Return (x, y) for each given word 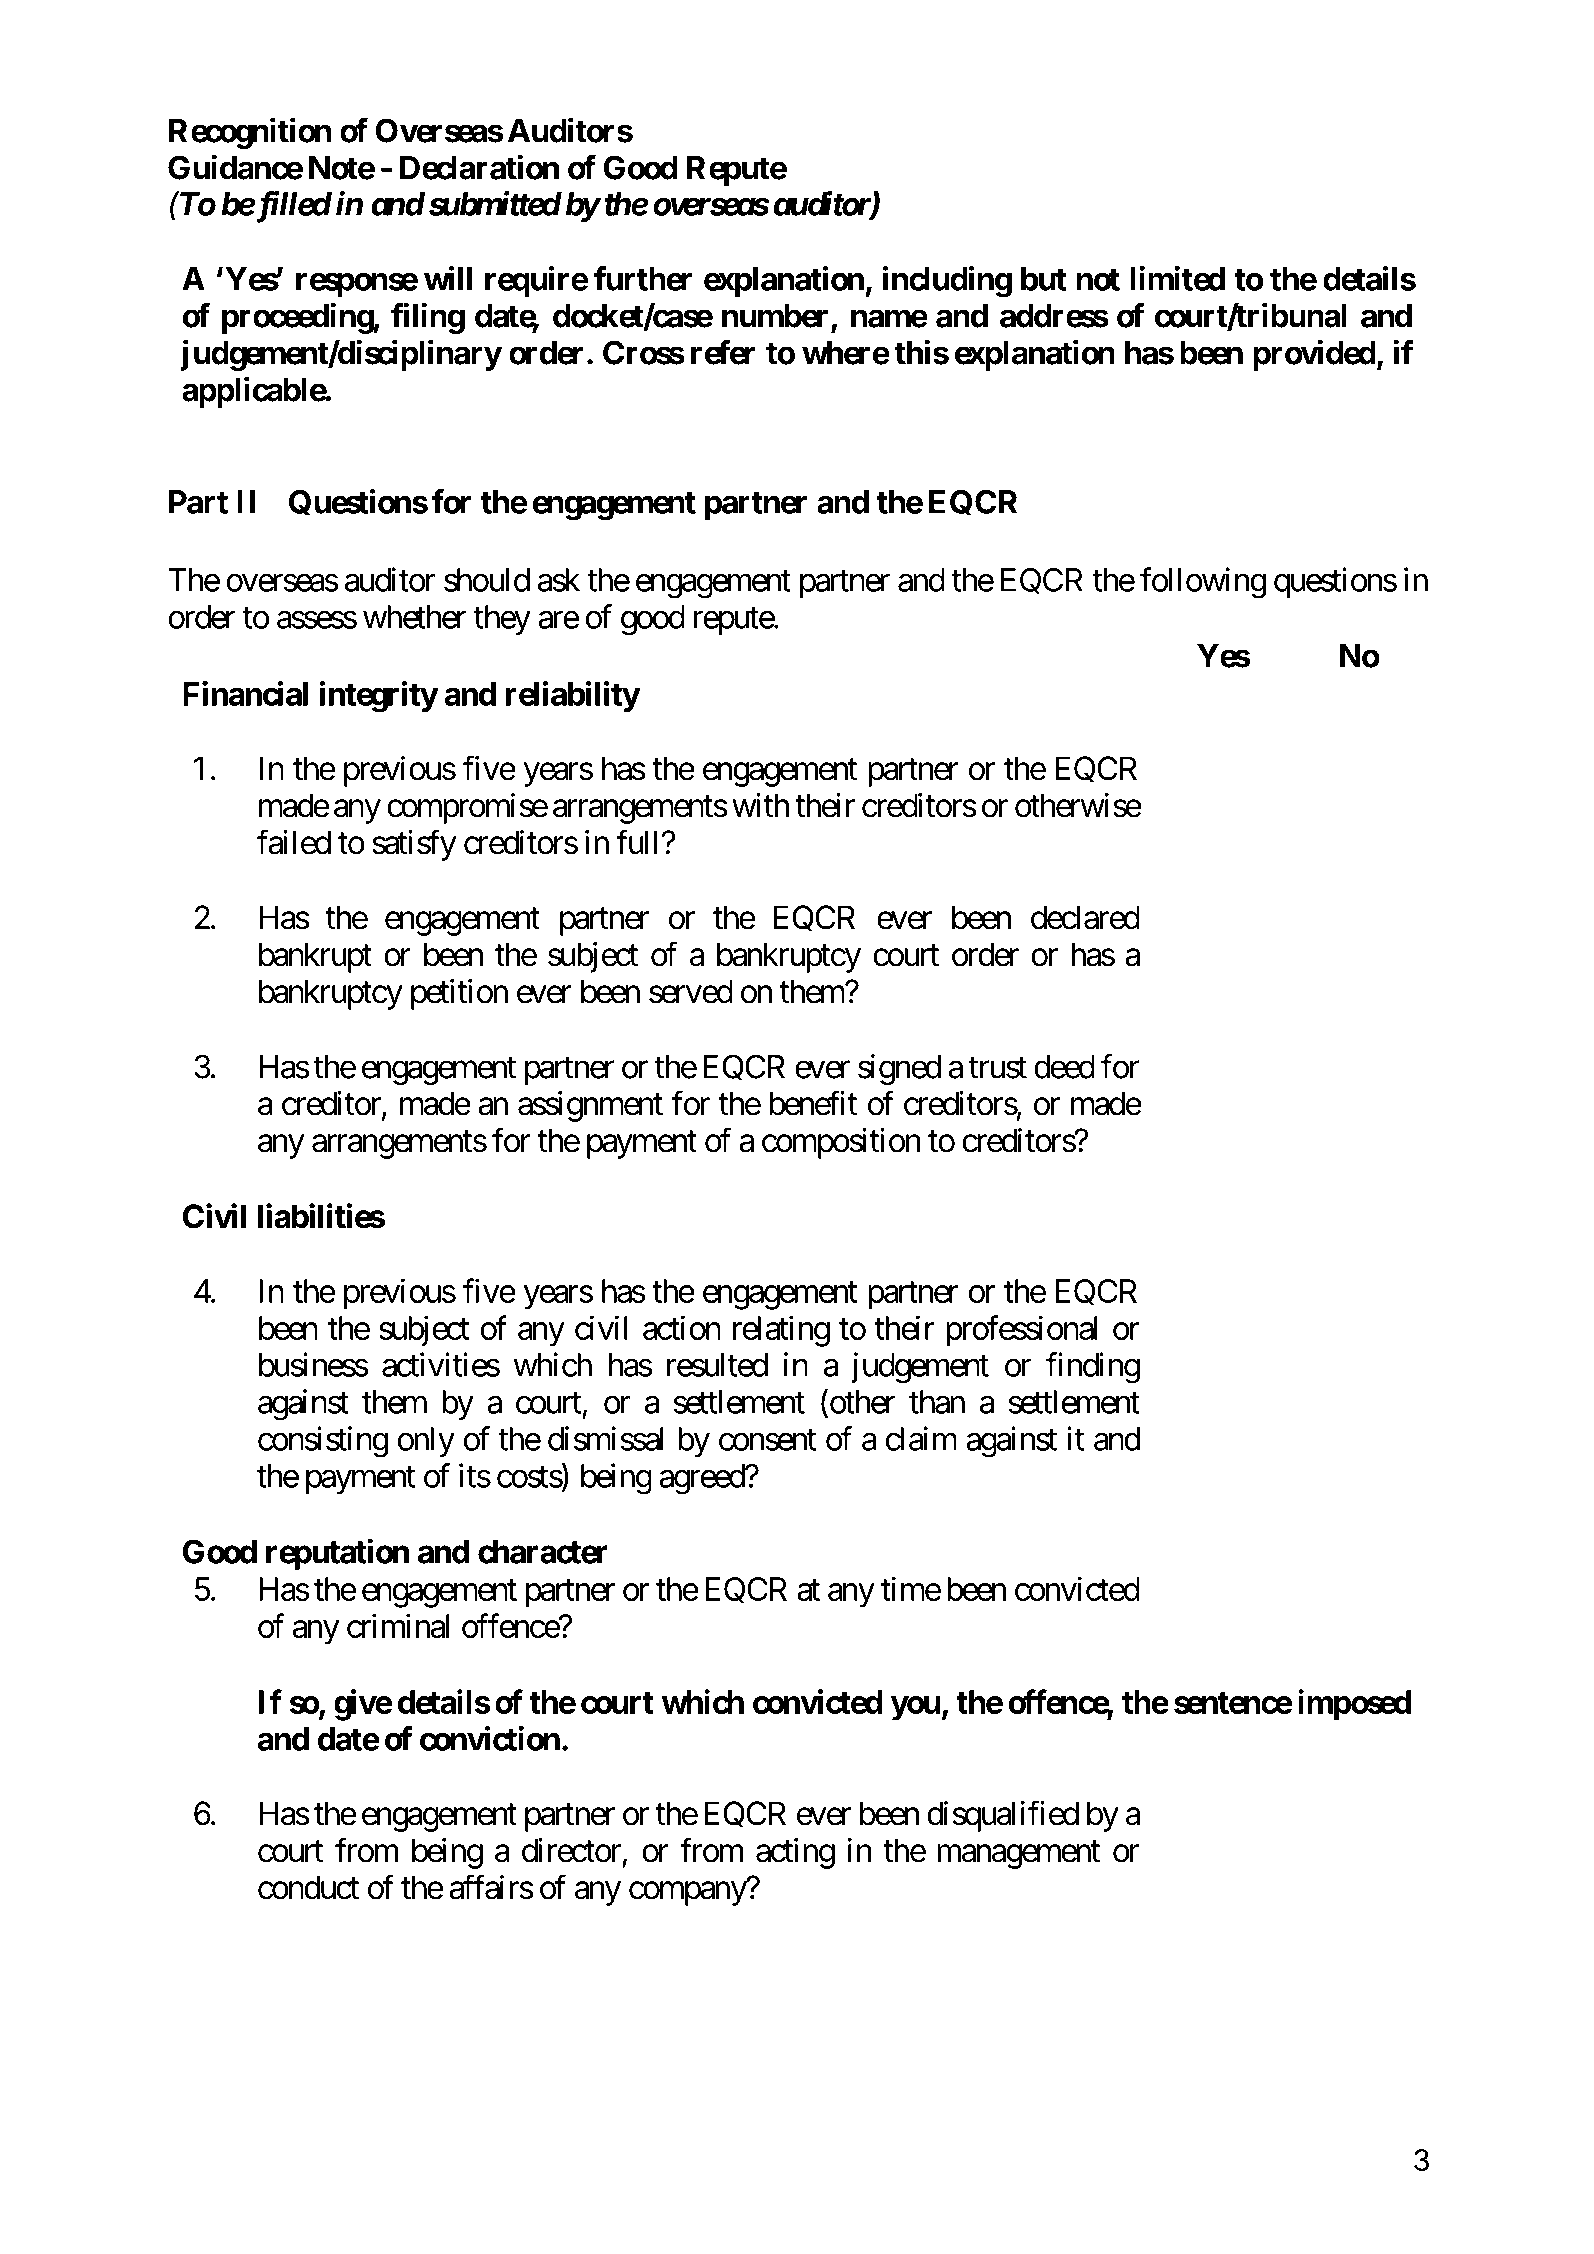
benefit (813, 1103)
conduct (308, 1887)
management (1018, 1855)
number (775, 316)
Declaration (479, 167)
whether (415, 617)
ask (559, 580)
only (426, 1442)
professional (1022, 1331)
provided (1314, 355)
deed (1064, 1067)
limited (1177, 278)
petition (459, 994)
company (688, 1894)
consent (767, 1440)
